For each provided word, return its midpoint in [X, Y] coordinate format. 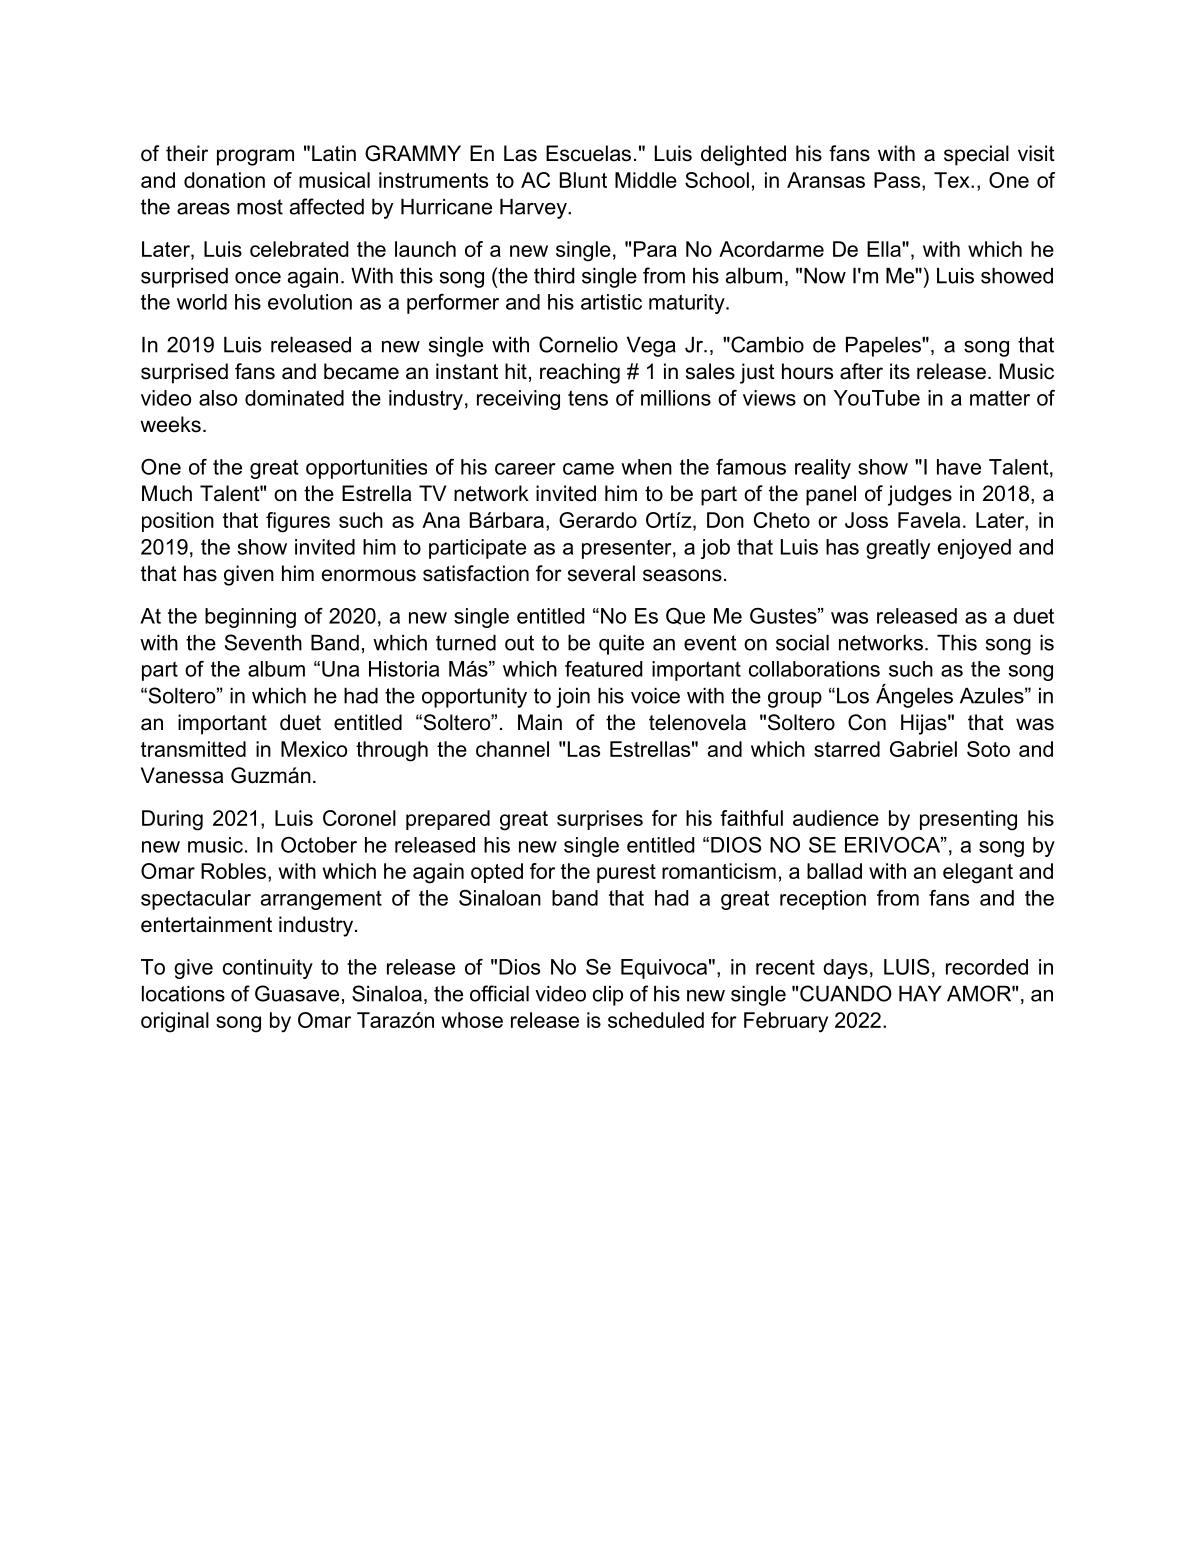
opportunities [366, 469]
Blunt [583, 180]
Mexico [314, 749]
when [646, 467]
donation [224, 180]
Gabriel [923, 749]
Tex [953, 180]
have [959, 467]
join [573, 698]
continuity [268, 969]
